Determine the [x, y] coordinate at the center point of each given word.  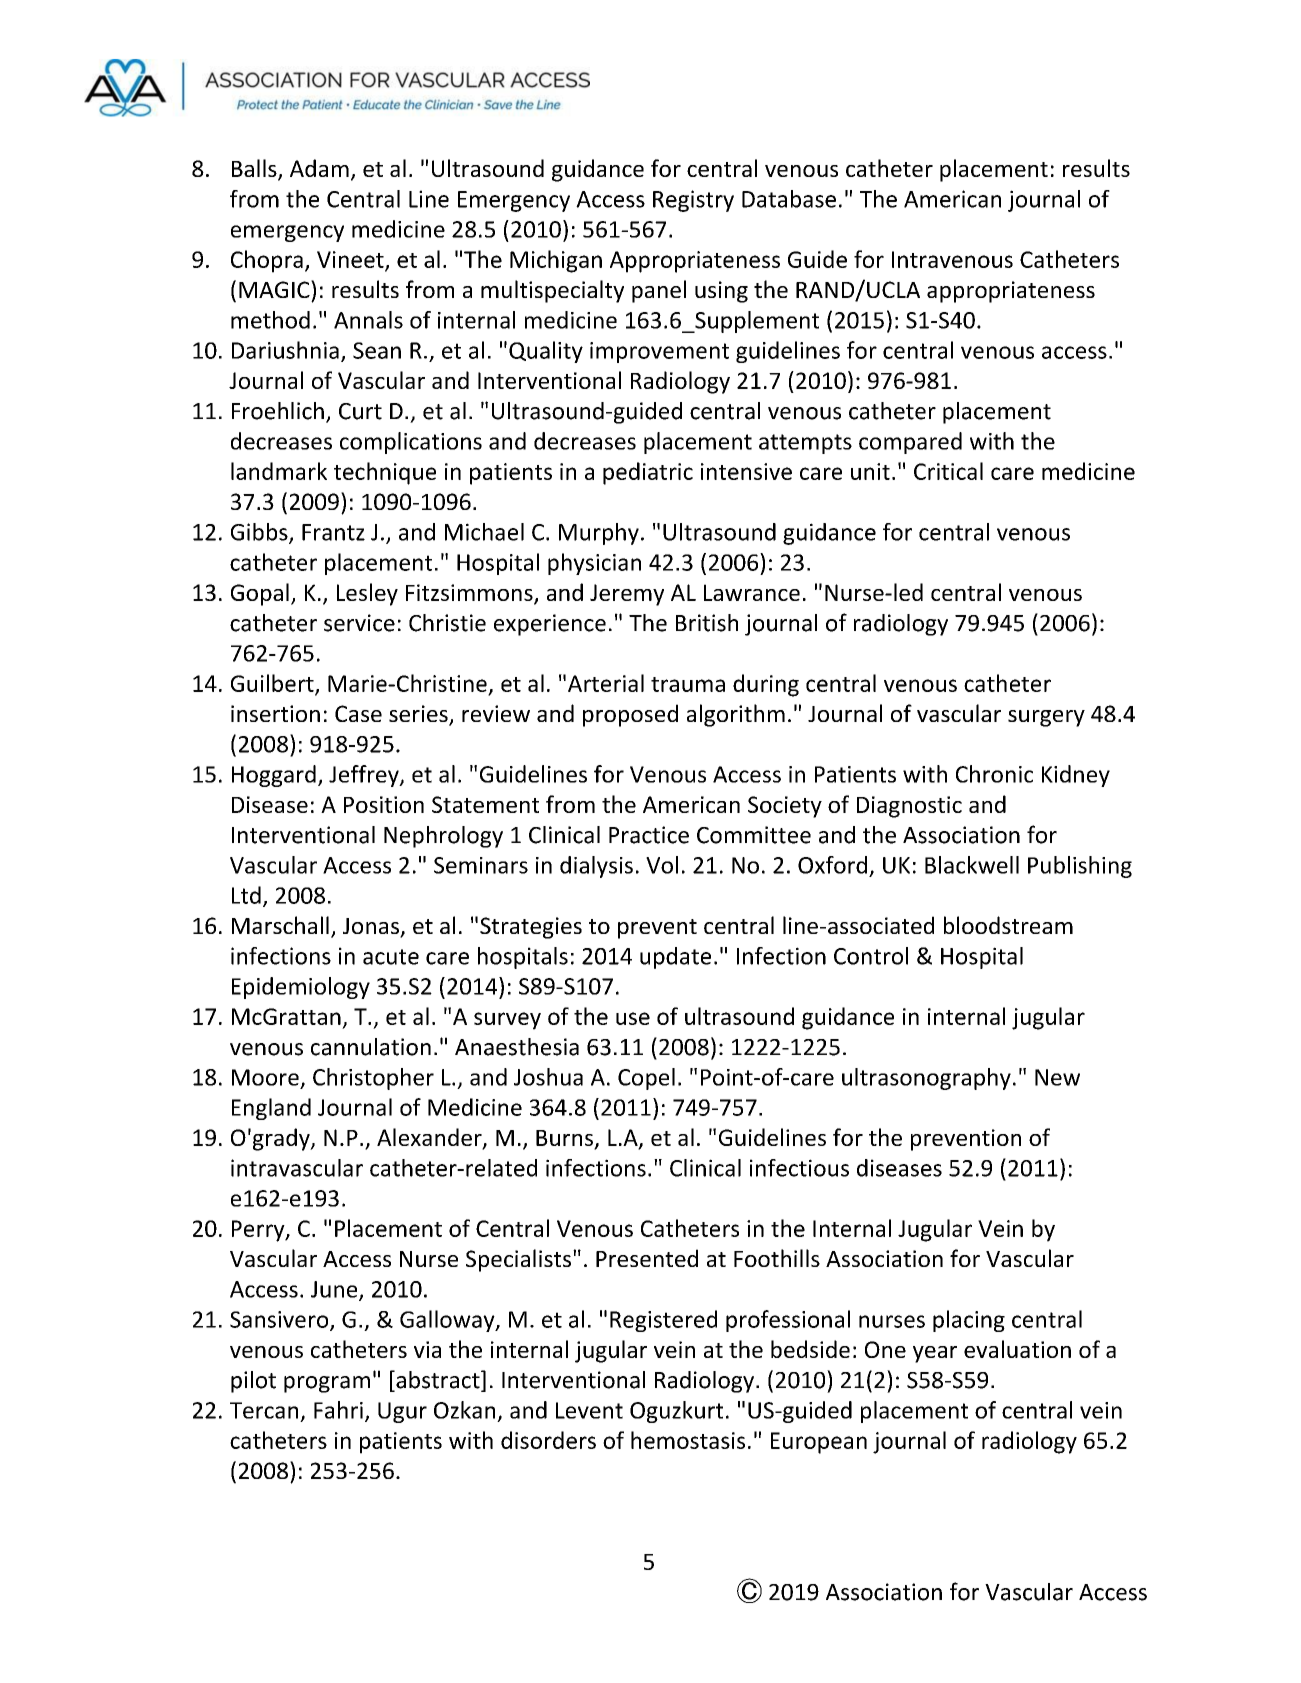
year [935, 1354]
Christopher [373, 1079]
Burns [565, 1139]
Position [384, 804]
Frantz [333, 532]
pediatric [648, 473]
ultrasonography [926, 1079]
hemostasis [688, 1440]
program [327, 1384]
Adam [319, 168]
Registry [693, 201]
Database [789, 199]
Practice [649, 835]
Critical [948, 471]
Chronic [994, 774]
